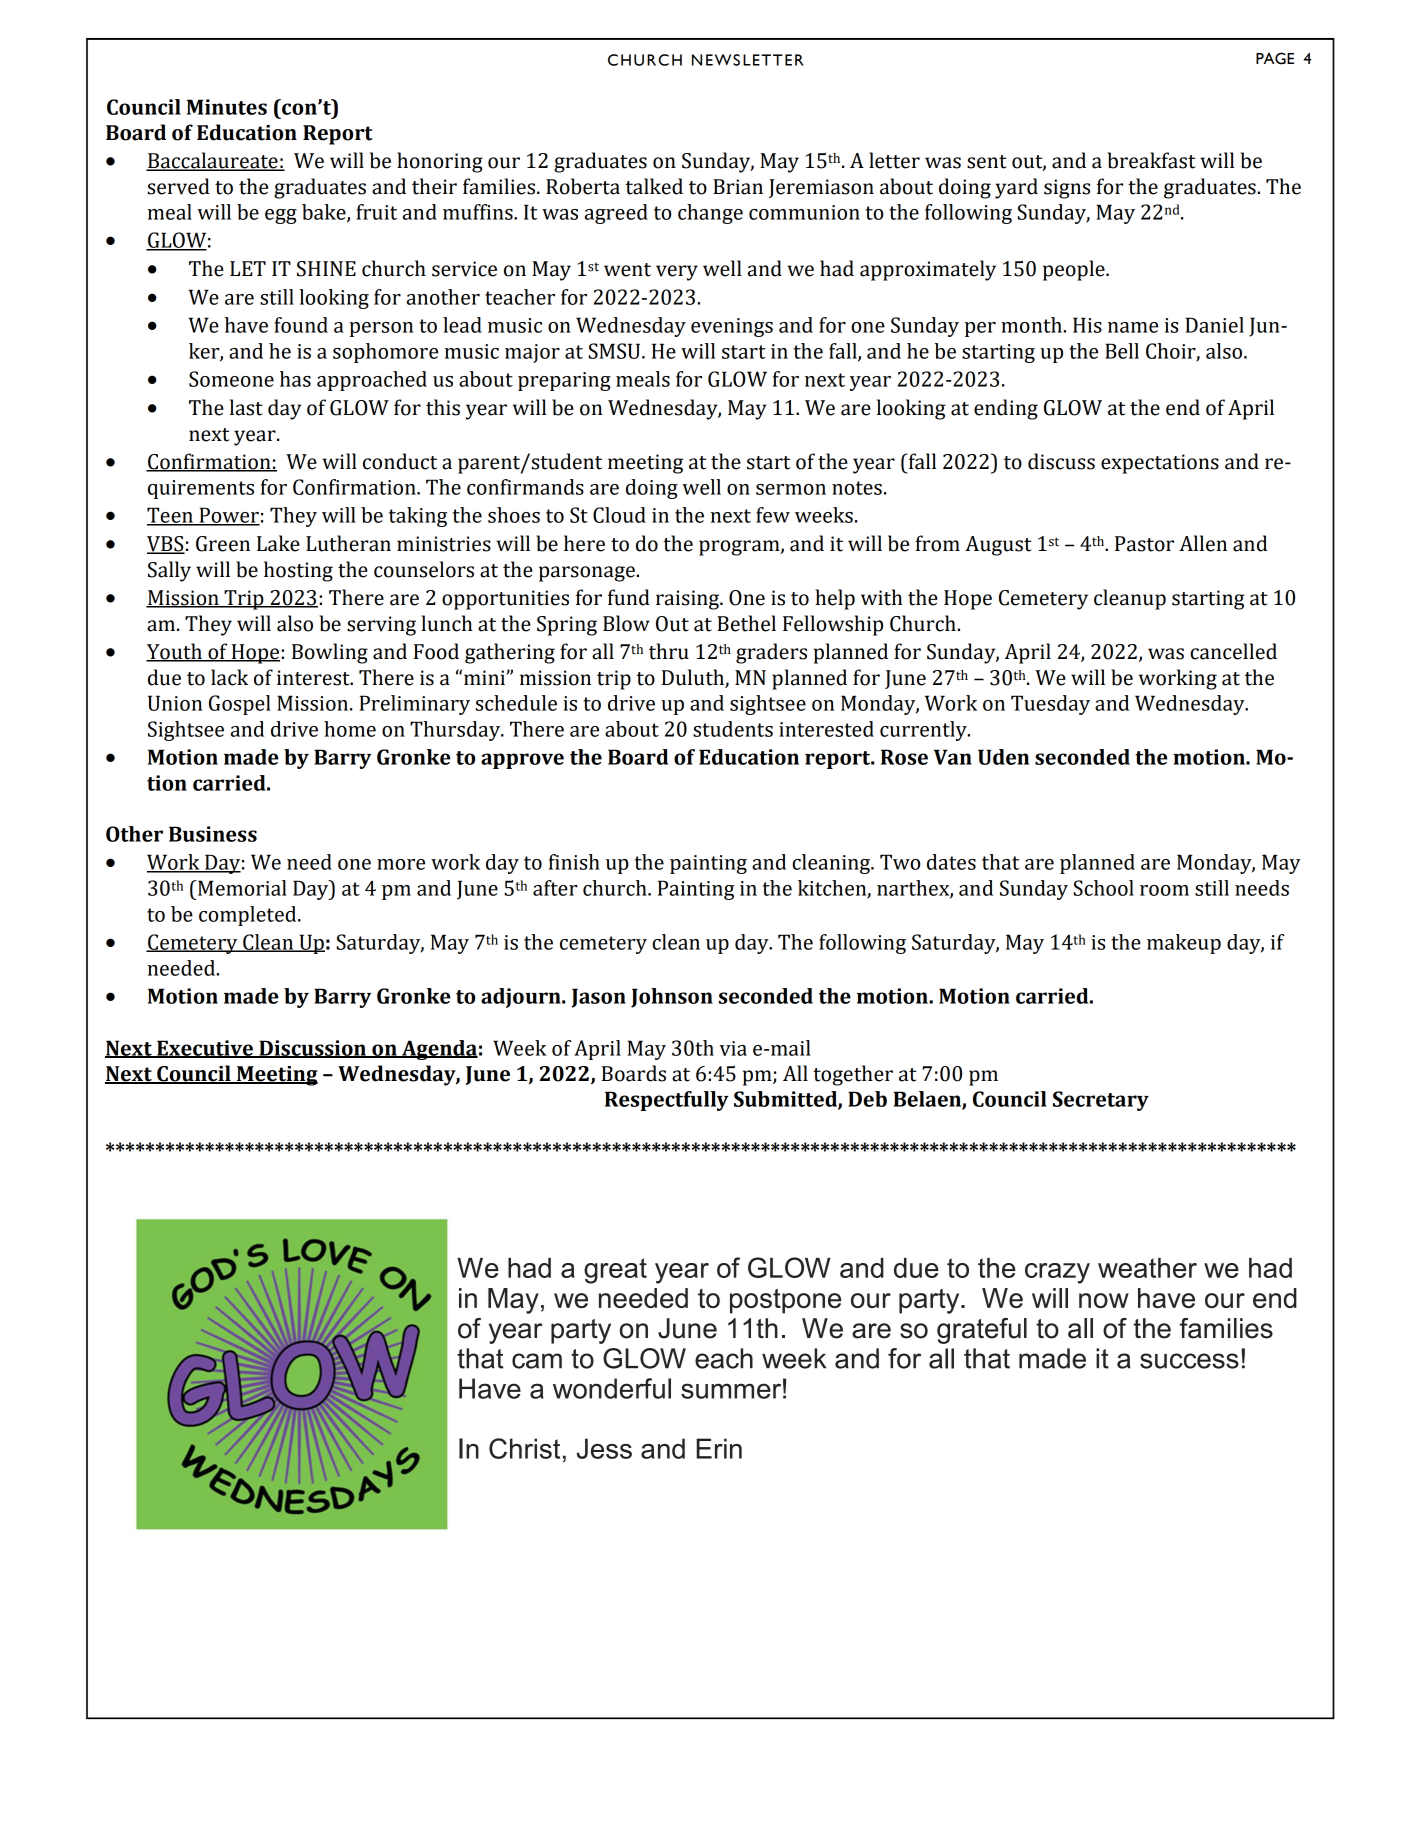 This screenshot has width=1413, height=1828. I want to click on Minutes, so click(227, 107).
